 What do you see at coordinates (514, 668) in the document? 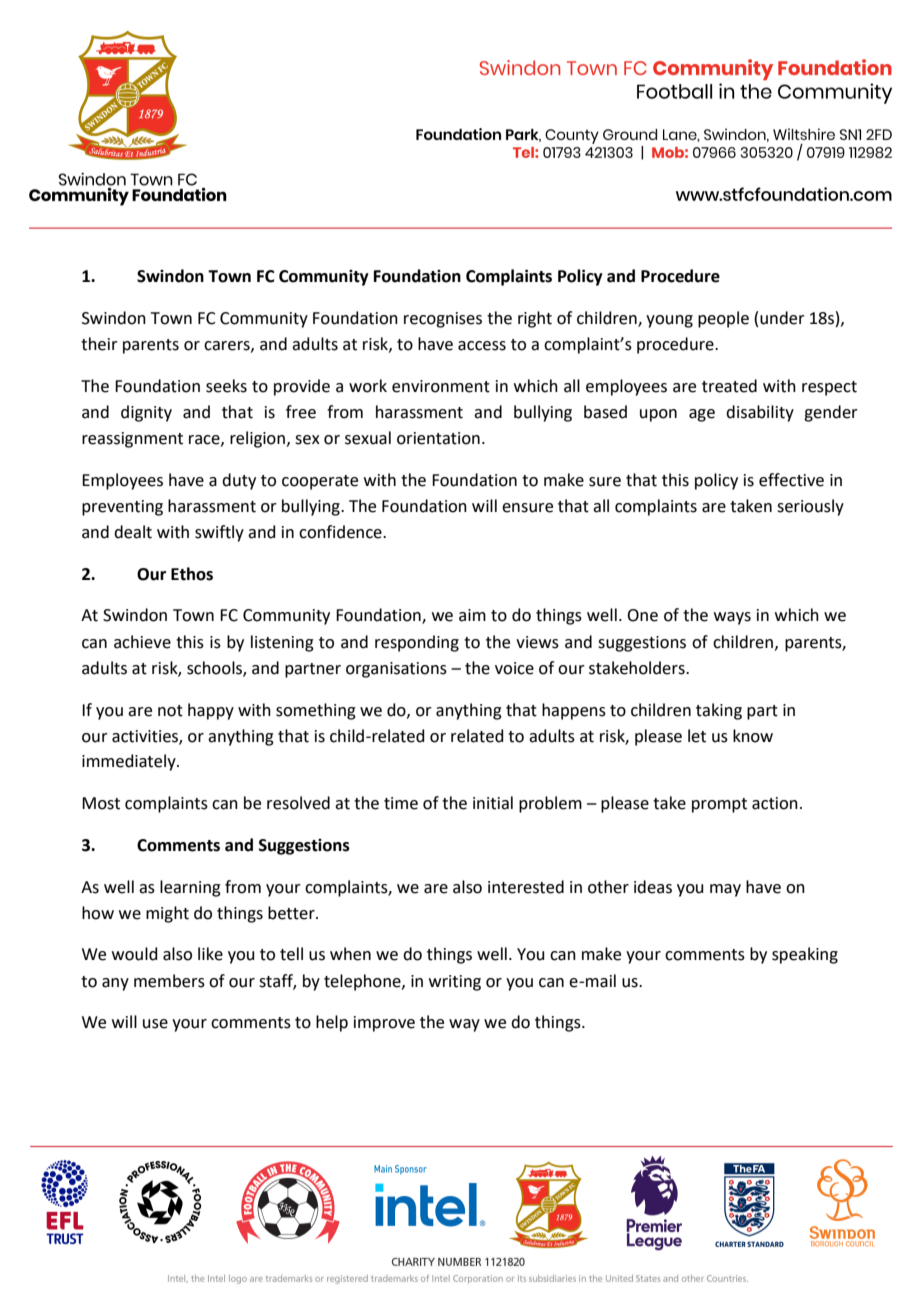
I see `voice` at bounding box center [514, 668].
